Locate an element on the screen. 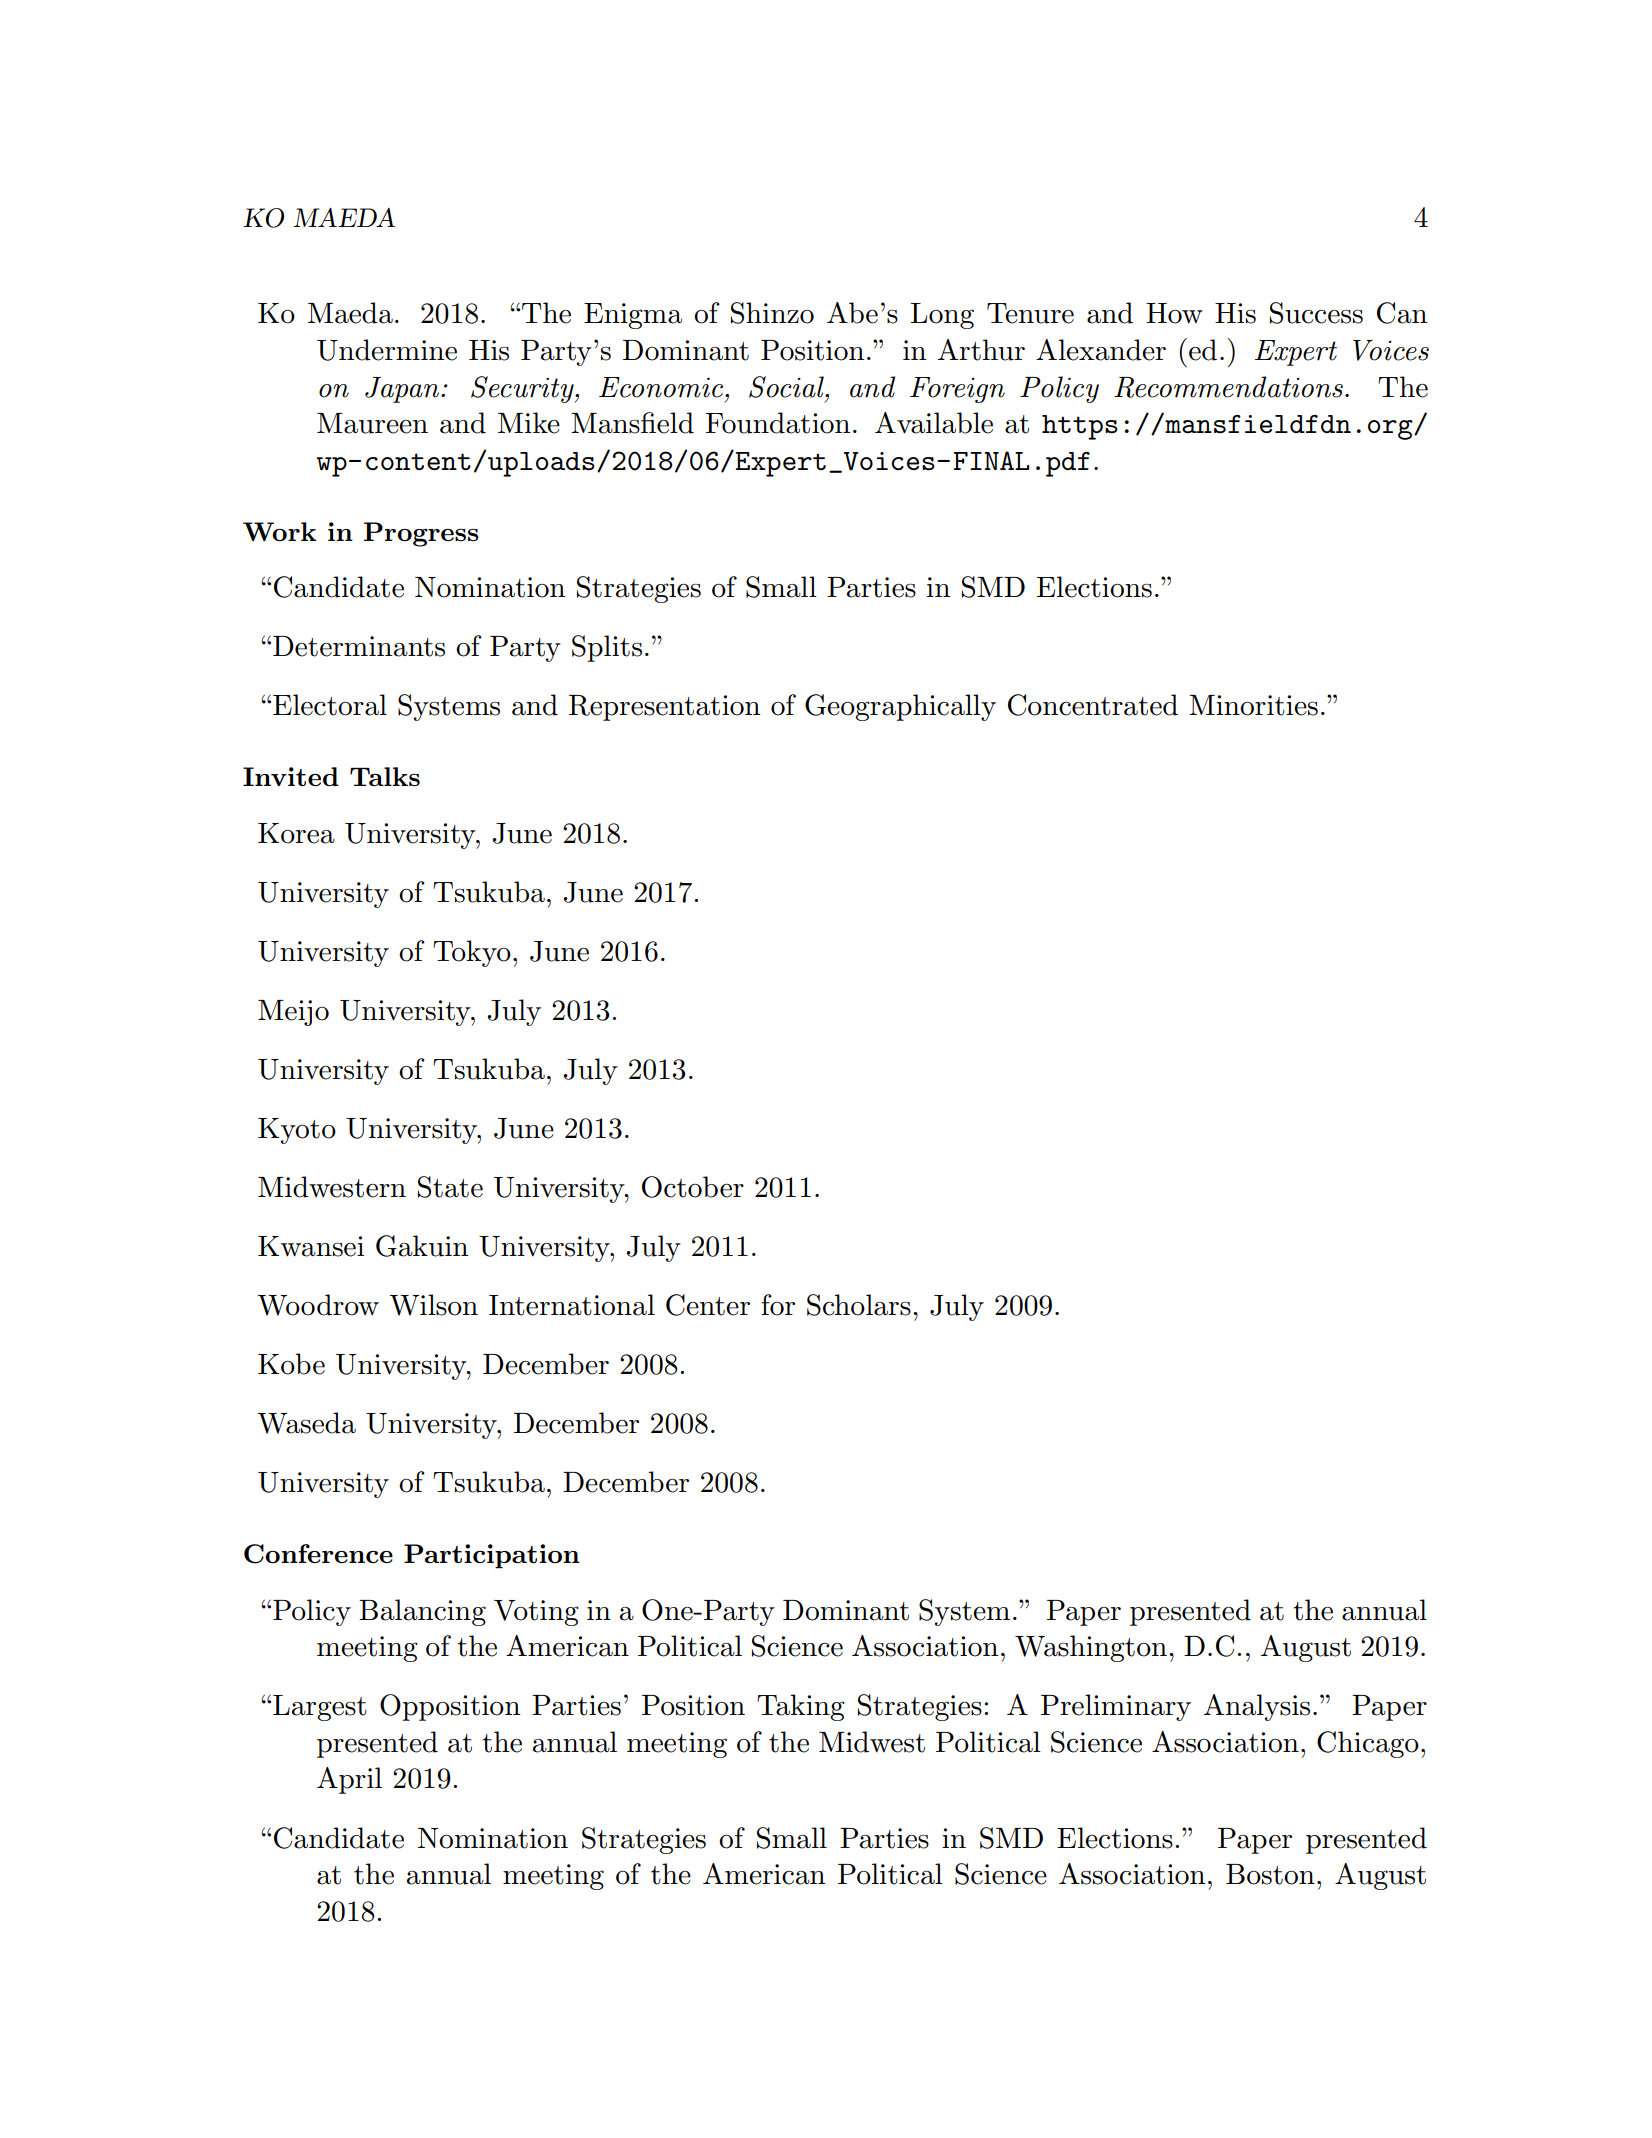 This screenshot has height=2138, width=1652. Undermine is located at coordinates (387, 350).
